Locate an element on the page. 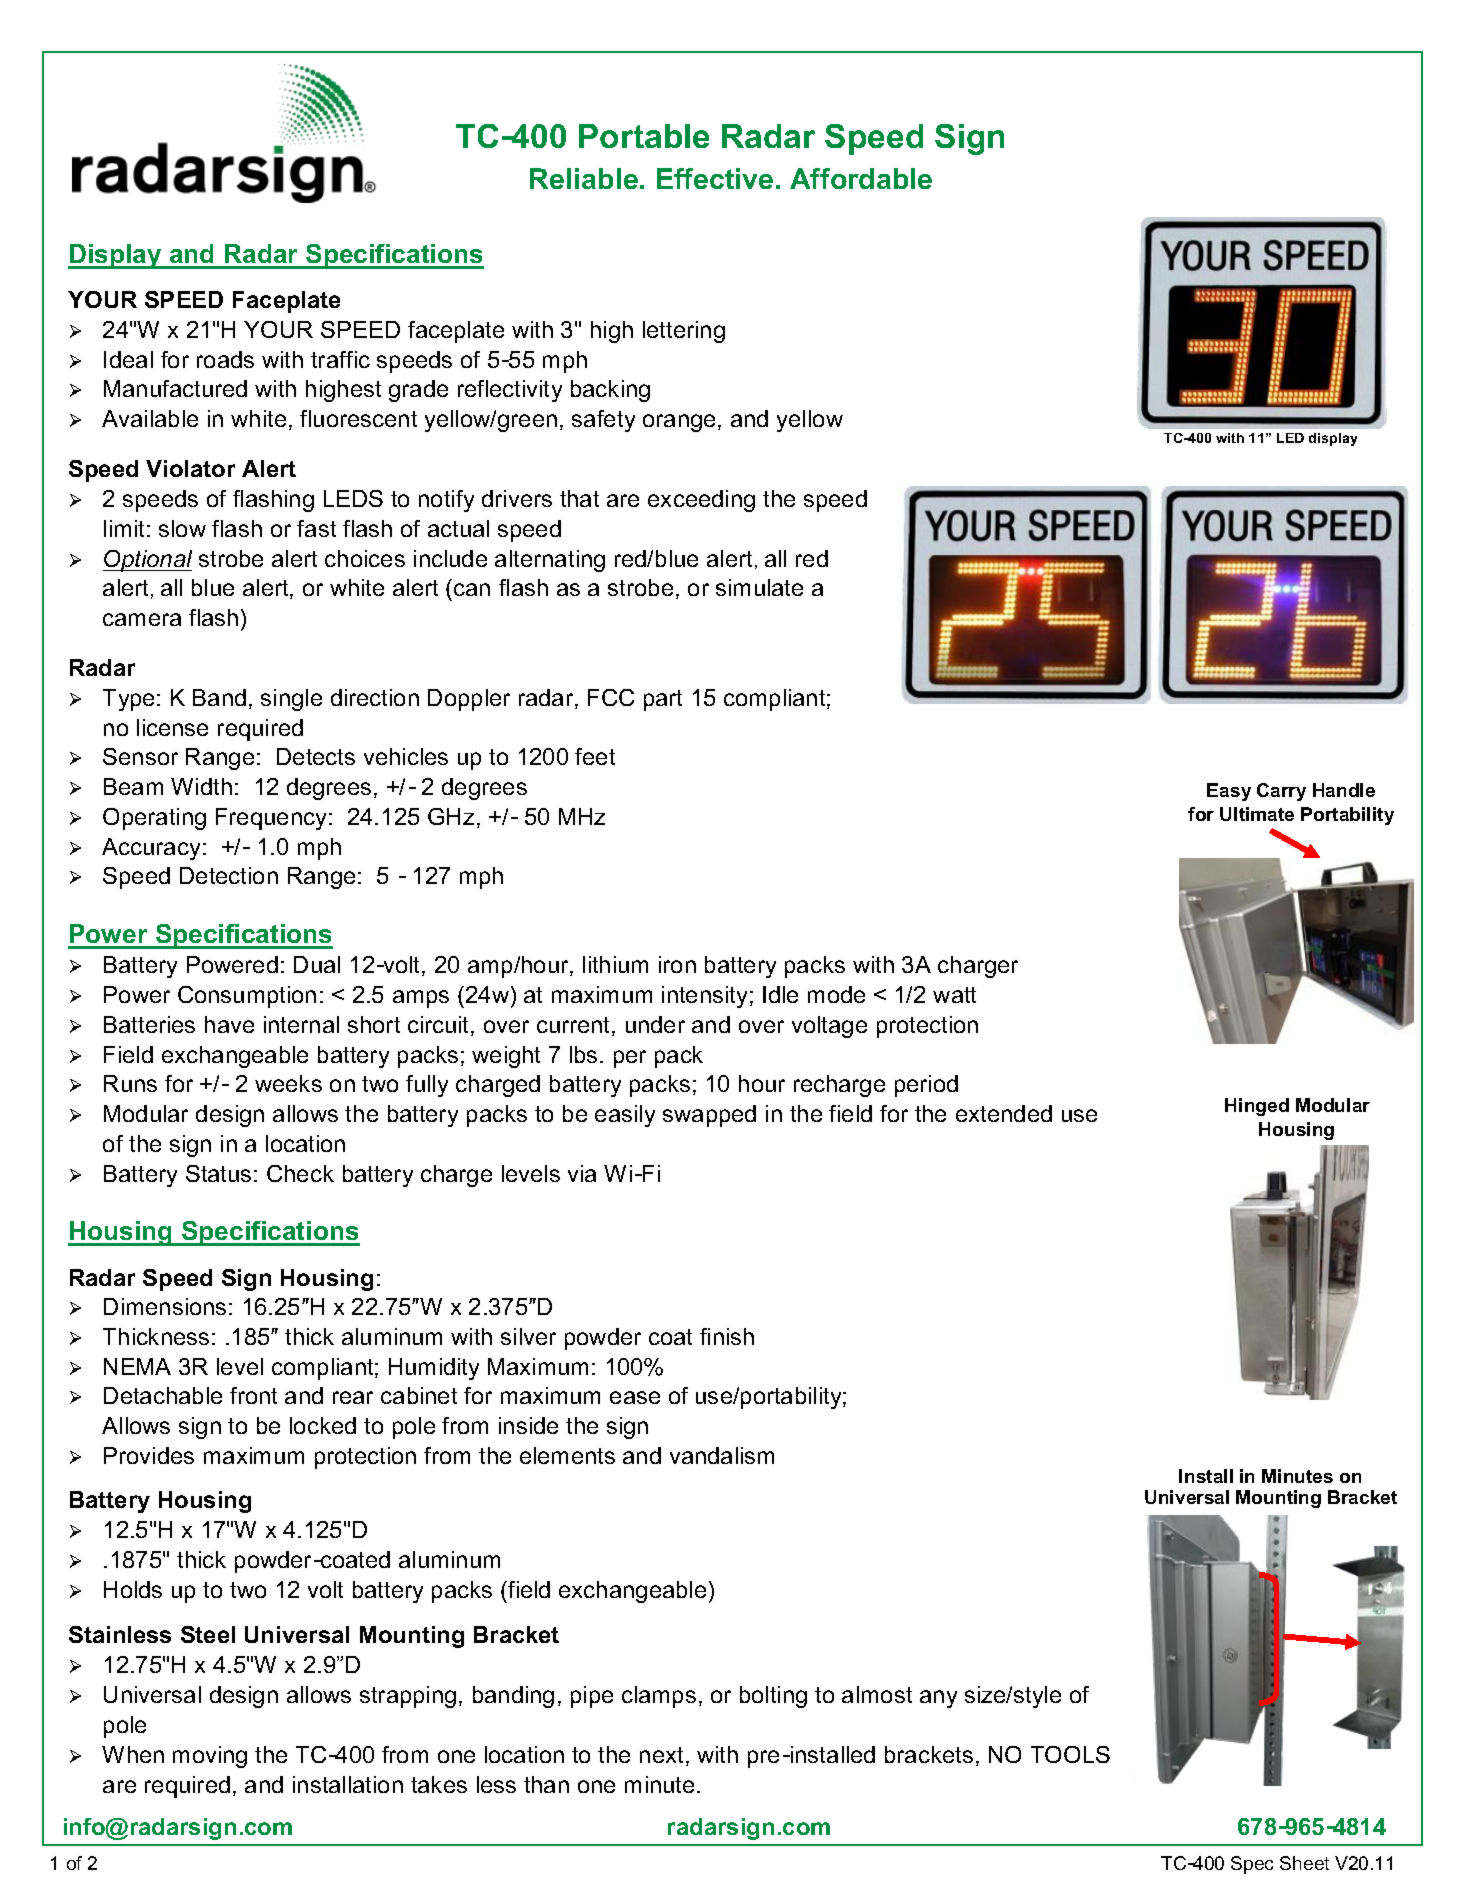 This document has height=1896, width=1465. Effective is located at coordinates (715, 178).
